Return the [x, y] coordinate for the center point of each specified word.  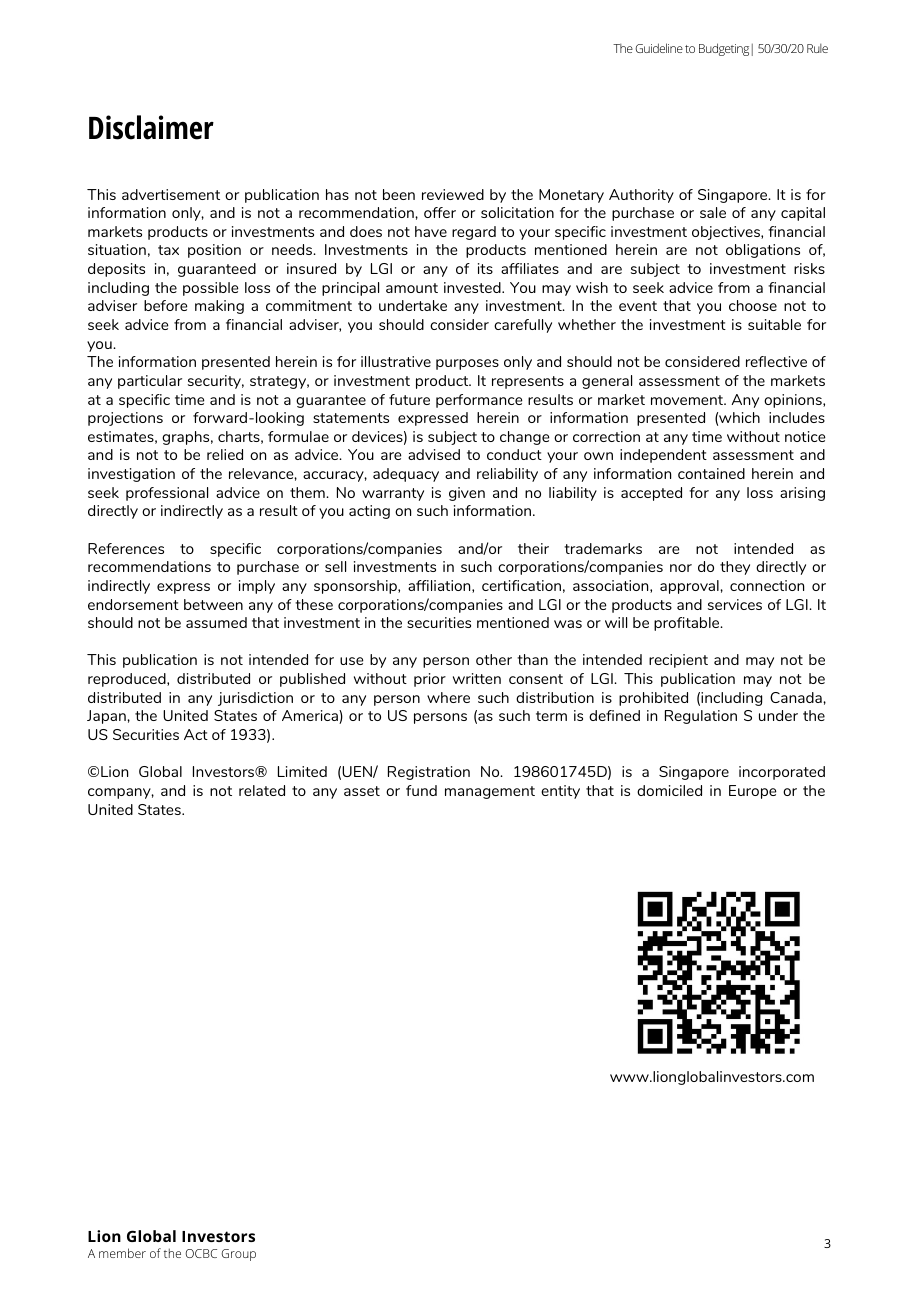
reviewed [453, 194]
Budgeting [724, 49]
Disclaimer [151, 127]
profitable [688, 624]
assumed [216, 622]
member [122, 1253]
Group [238, 1255]
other [494, 659]
